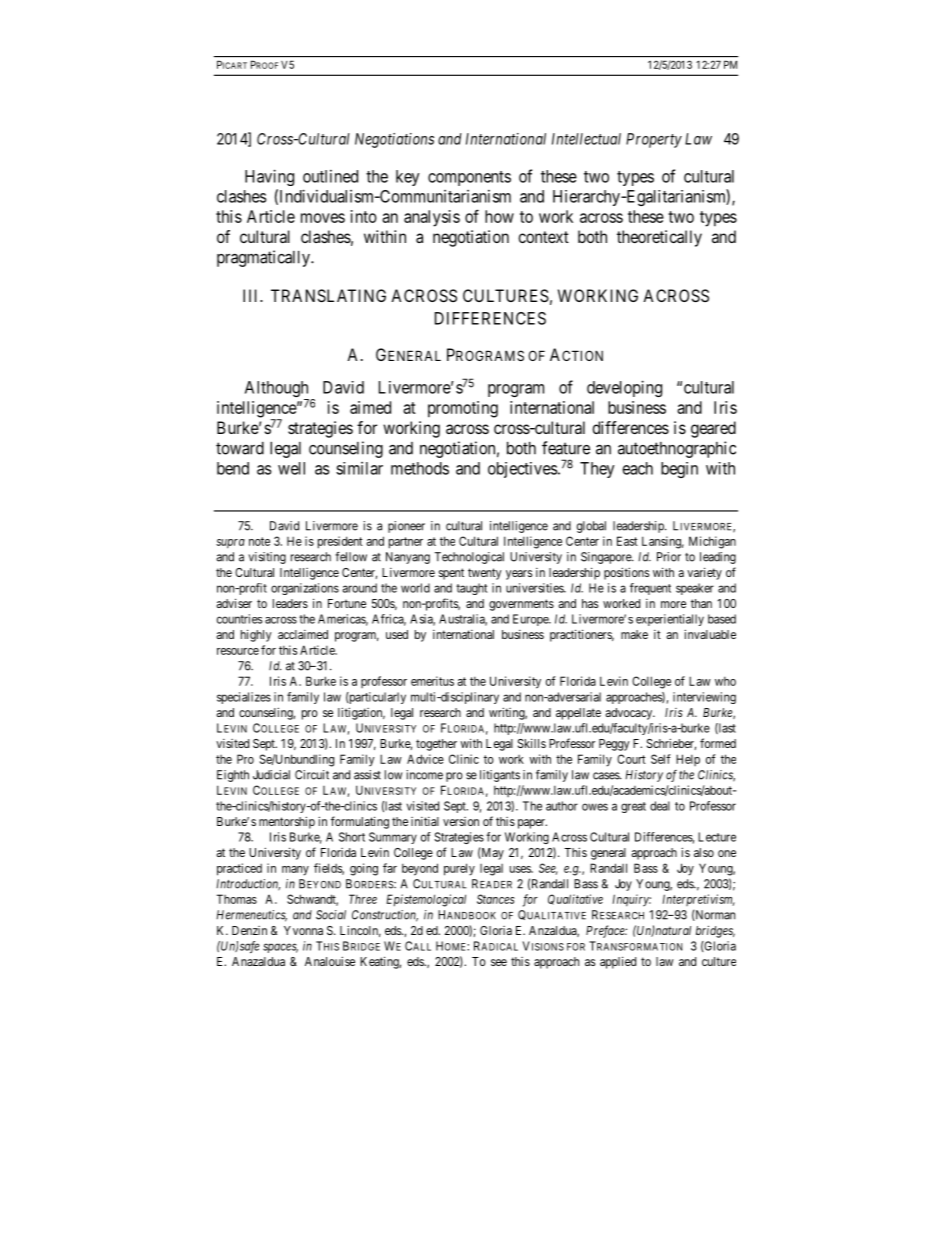 Image resolution: width=952 pixels, height=1233 pixels. I want to click on interviewing, so click(704, 698).
